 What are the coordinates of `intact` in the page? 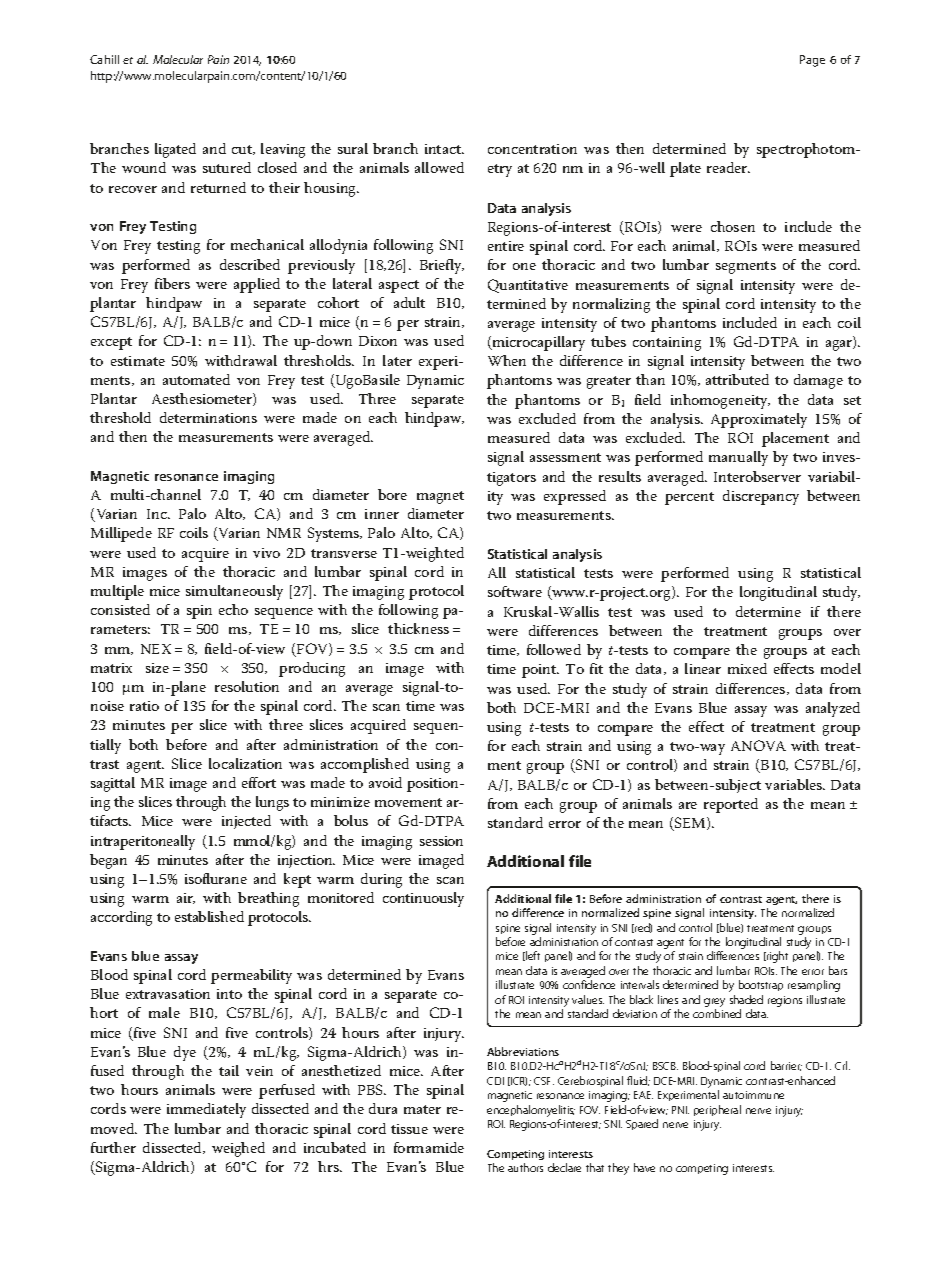 It's located at (444, 149).
